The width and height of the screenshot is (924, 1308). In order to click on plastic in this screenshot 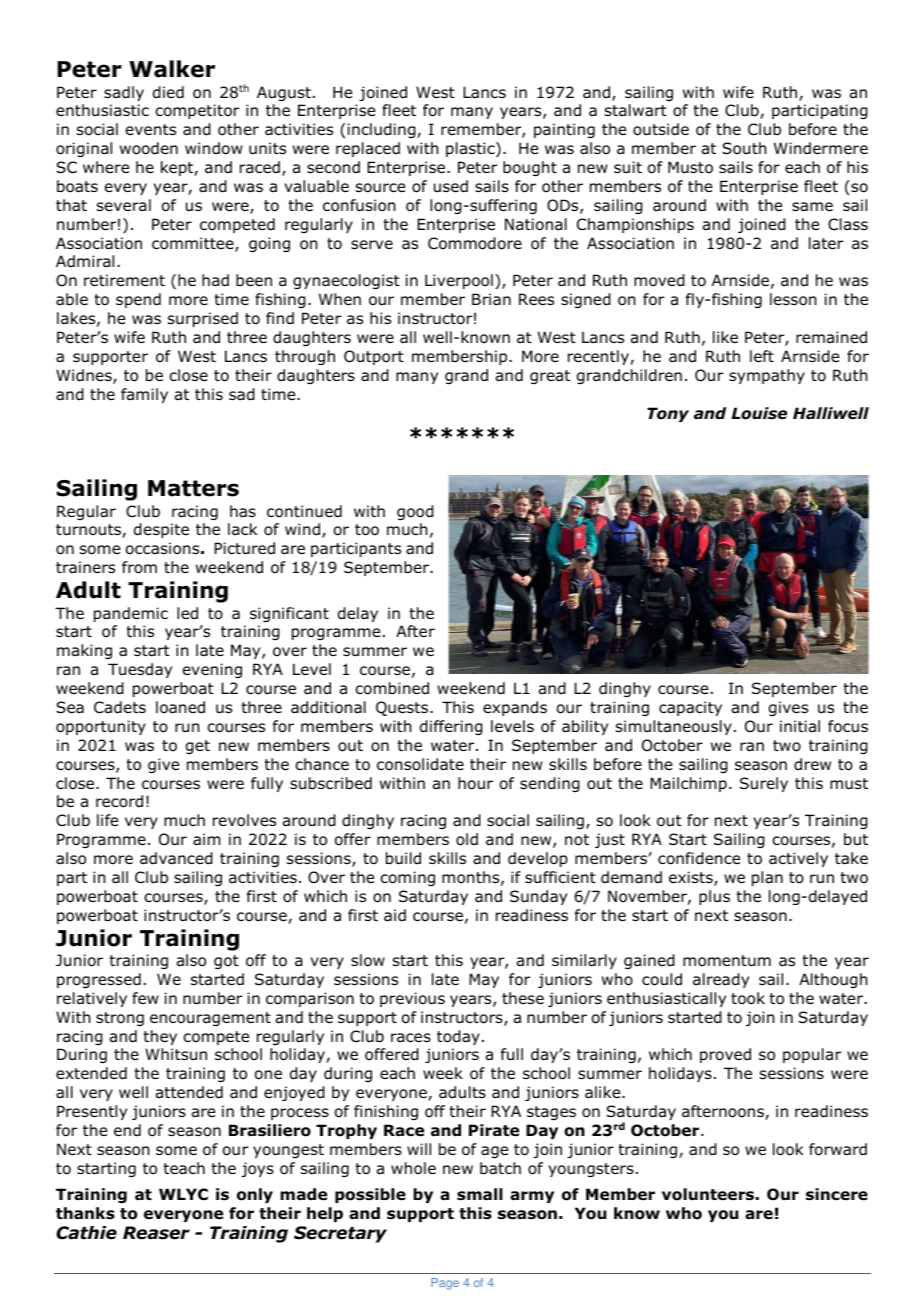, I will do `click(471, 149)`.
